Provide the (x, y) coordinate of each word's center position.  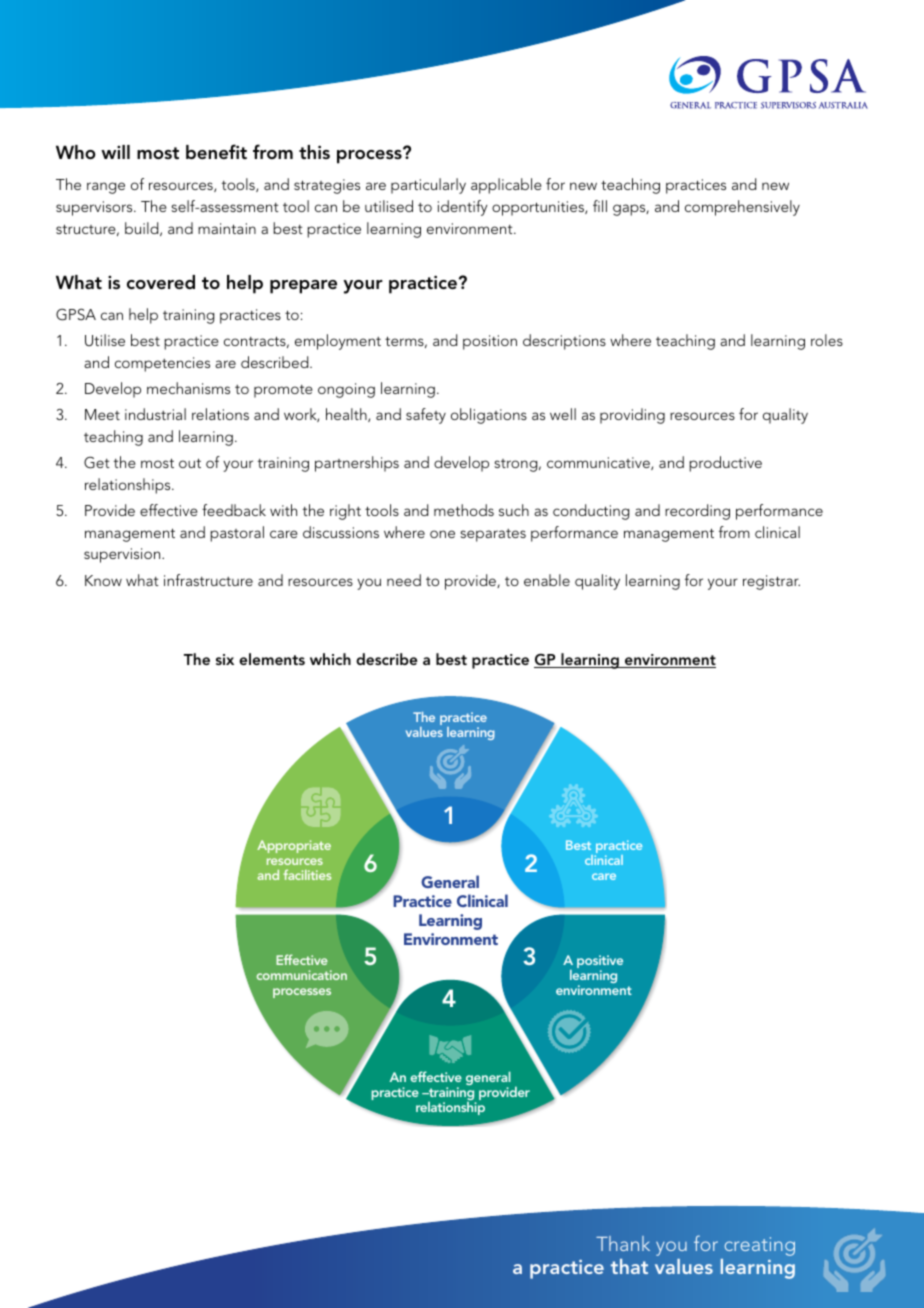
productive (725, 464)
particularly (428, 186)
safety (426, 416)
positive (600, 963)
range (106, 188)
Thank (623, 1243)
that (629, 1266)
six (225, 659)
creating (760, 1246)
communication (302, 975)
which (330, 659)
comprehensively (742, 208)
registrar (771, 582)
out (190, 463)
